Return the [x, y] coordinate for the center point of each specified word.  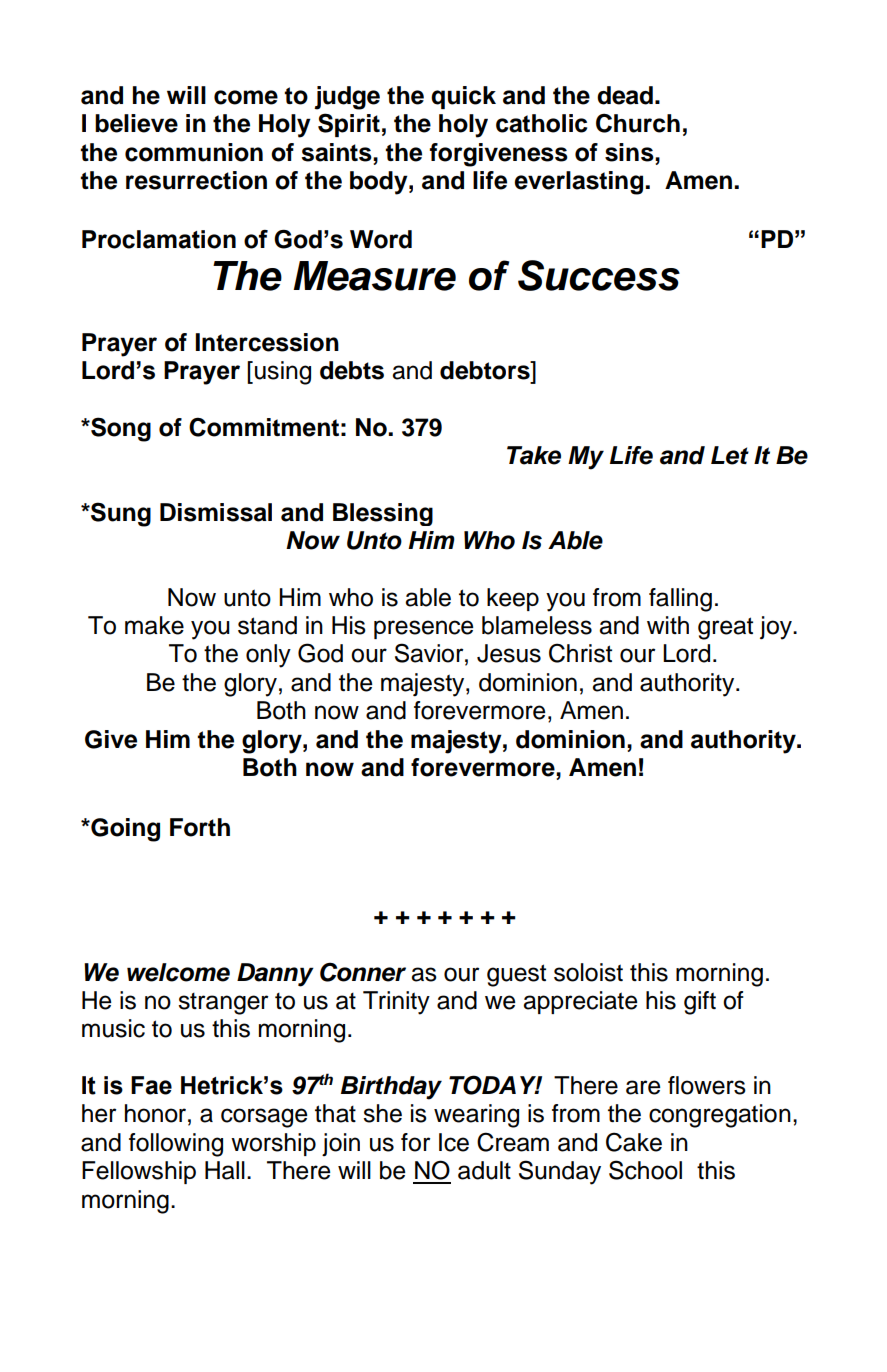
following [176, 1145]
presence [423, 629]
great [725, 628]
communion [194, 152]
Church [638, 123]
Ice [454, 1142]
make [154, 625]
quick [463, 97]
